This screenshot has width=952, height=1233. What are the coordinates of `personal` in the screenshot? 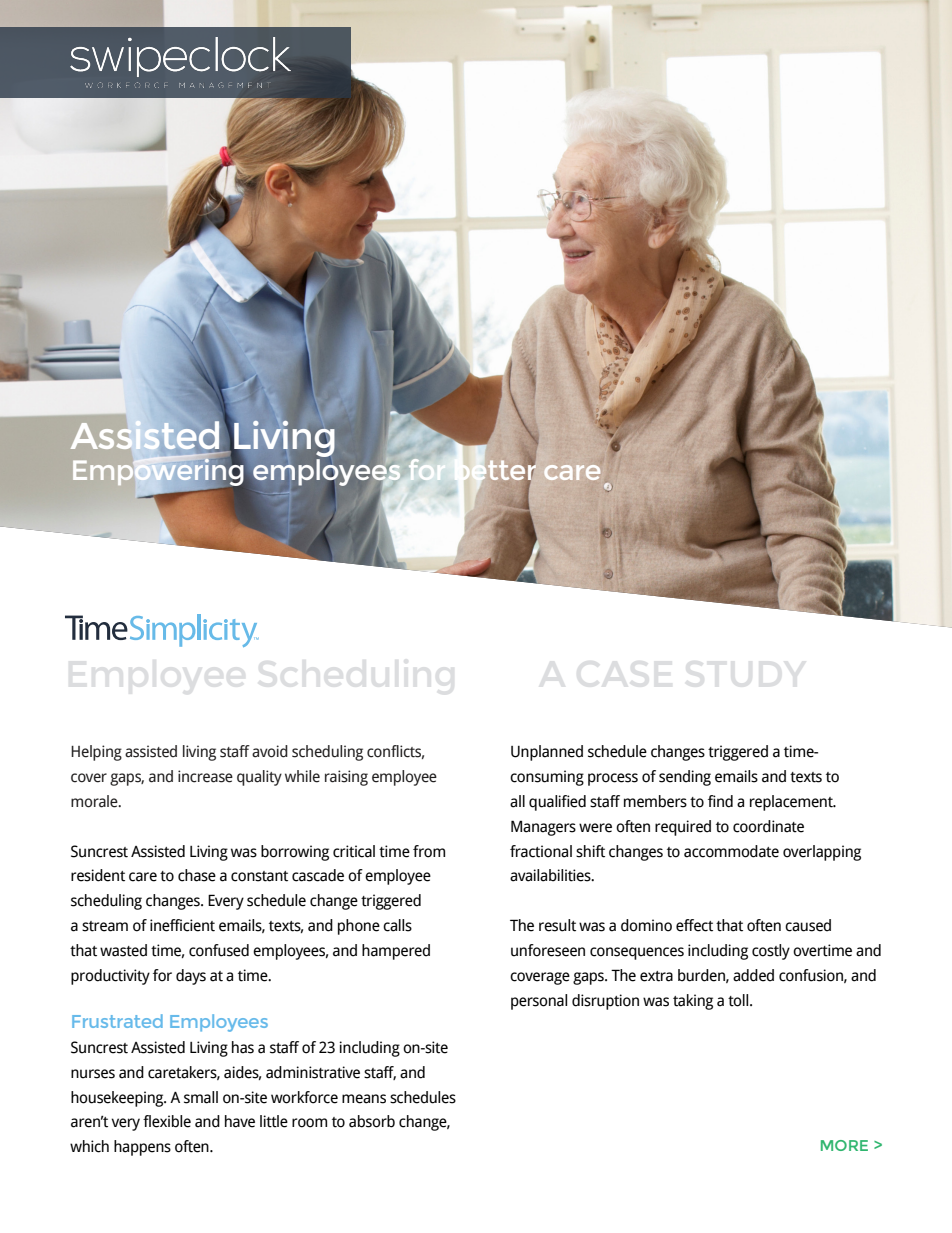 It's located at (539, 1002).
